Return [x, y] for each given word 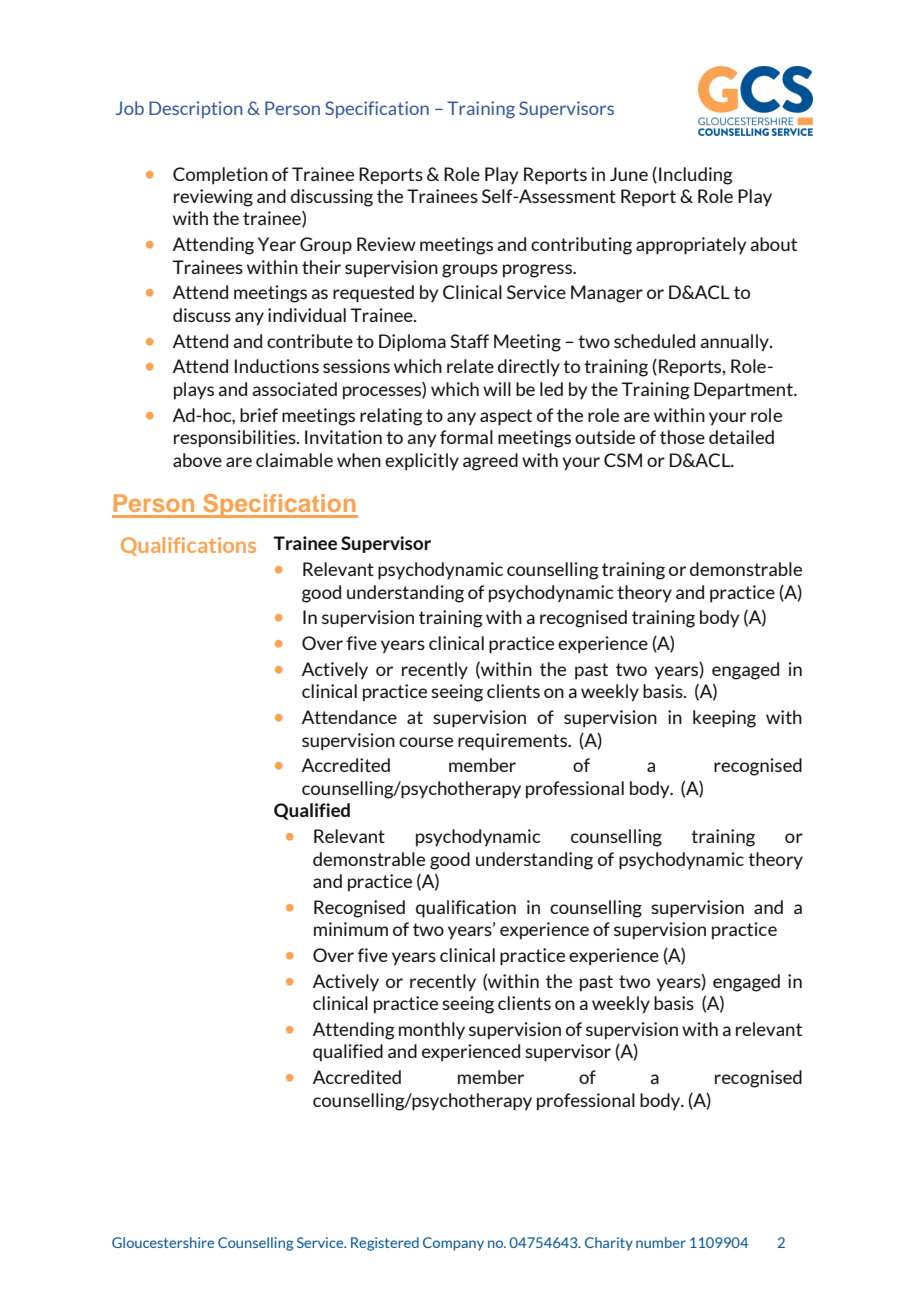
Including [696, 176]
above [197, 460]
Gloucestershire [163, 1242]
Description [195, 109]
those [682, 437]
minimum [351, 929]
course [426, 742]
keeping [724, 719]
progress [539, 271]
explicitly [422, 462]
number [661, 1242]
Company [453, 1244]
